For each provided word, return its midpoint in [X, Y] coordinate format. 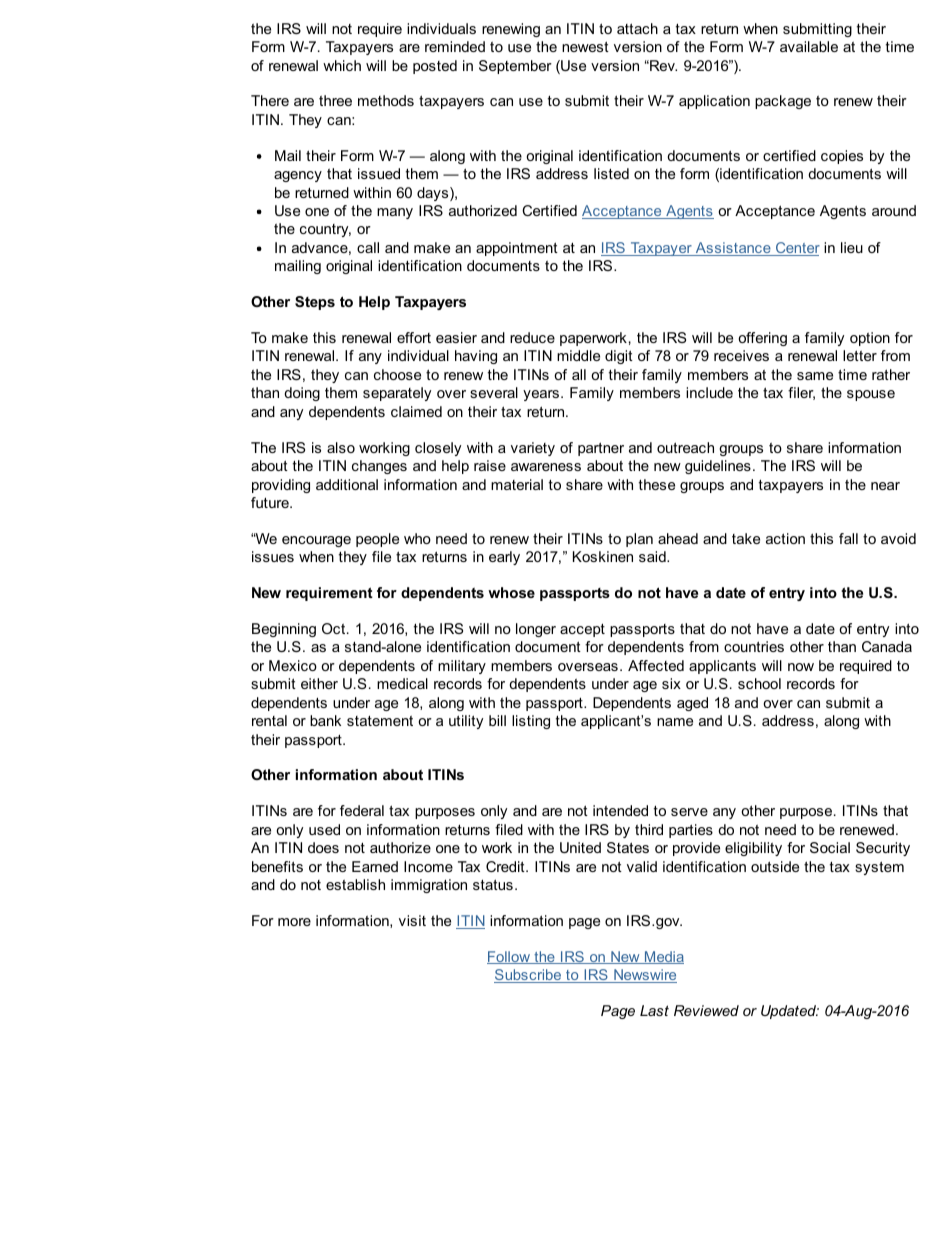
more [294, 922]
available [809, 46]
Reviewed [706, 1010]
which [342, 65]
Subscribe [528, 976]
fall [848, 538]
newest [585, 46]
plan [639, 540]
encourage [316, 541]
